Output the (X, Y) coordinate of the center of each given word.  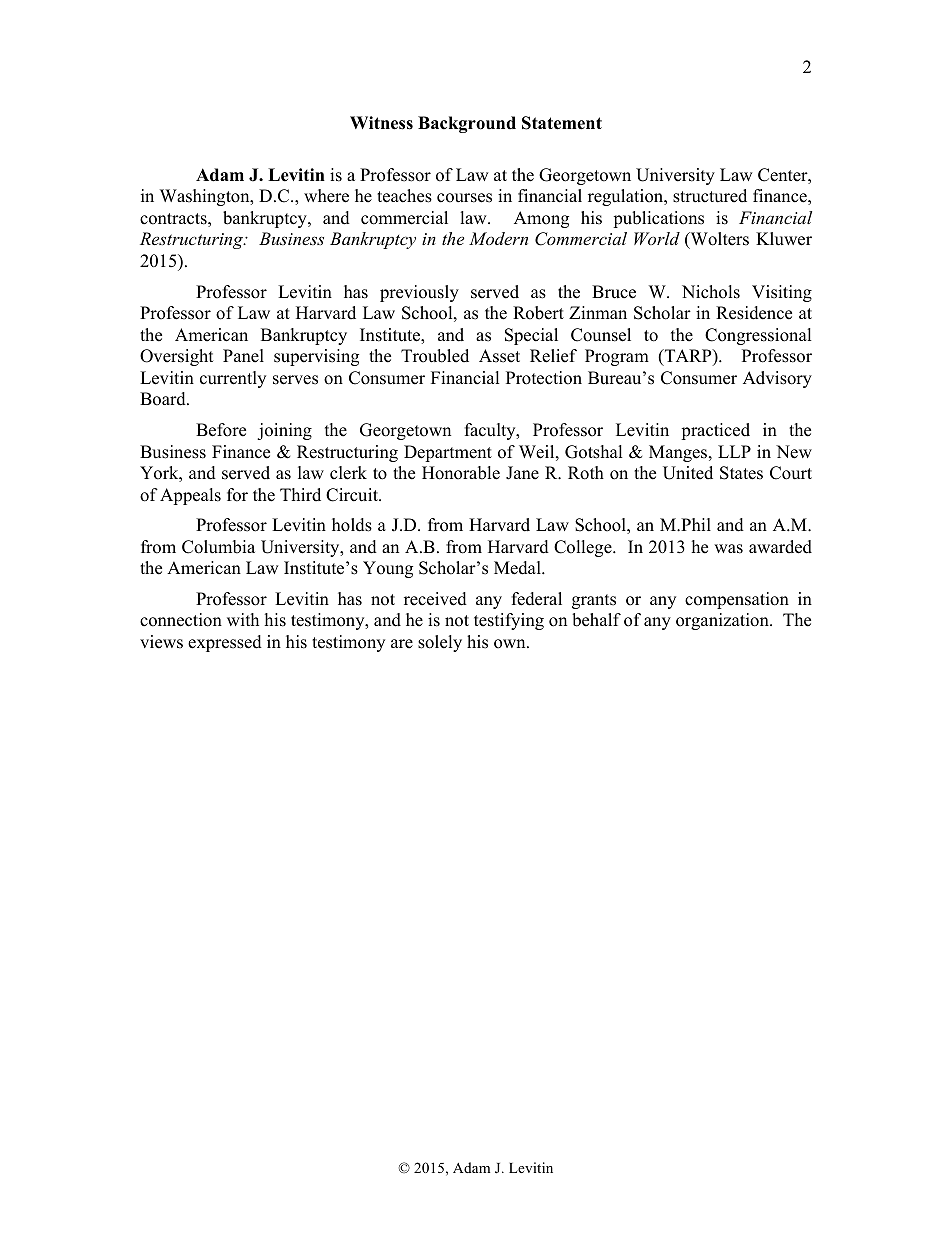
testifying (509, 621)
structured (710, 196)
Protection (544, 378)
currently (233, 379)
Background (467, 124)
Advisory (777, 379)
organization (723, 621)
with (243, 619)
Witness (381, 123)
